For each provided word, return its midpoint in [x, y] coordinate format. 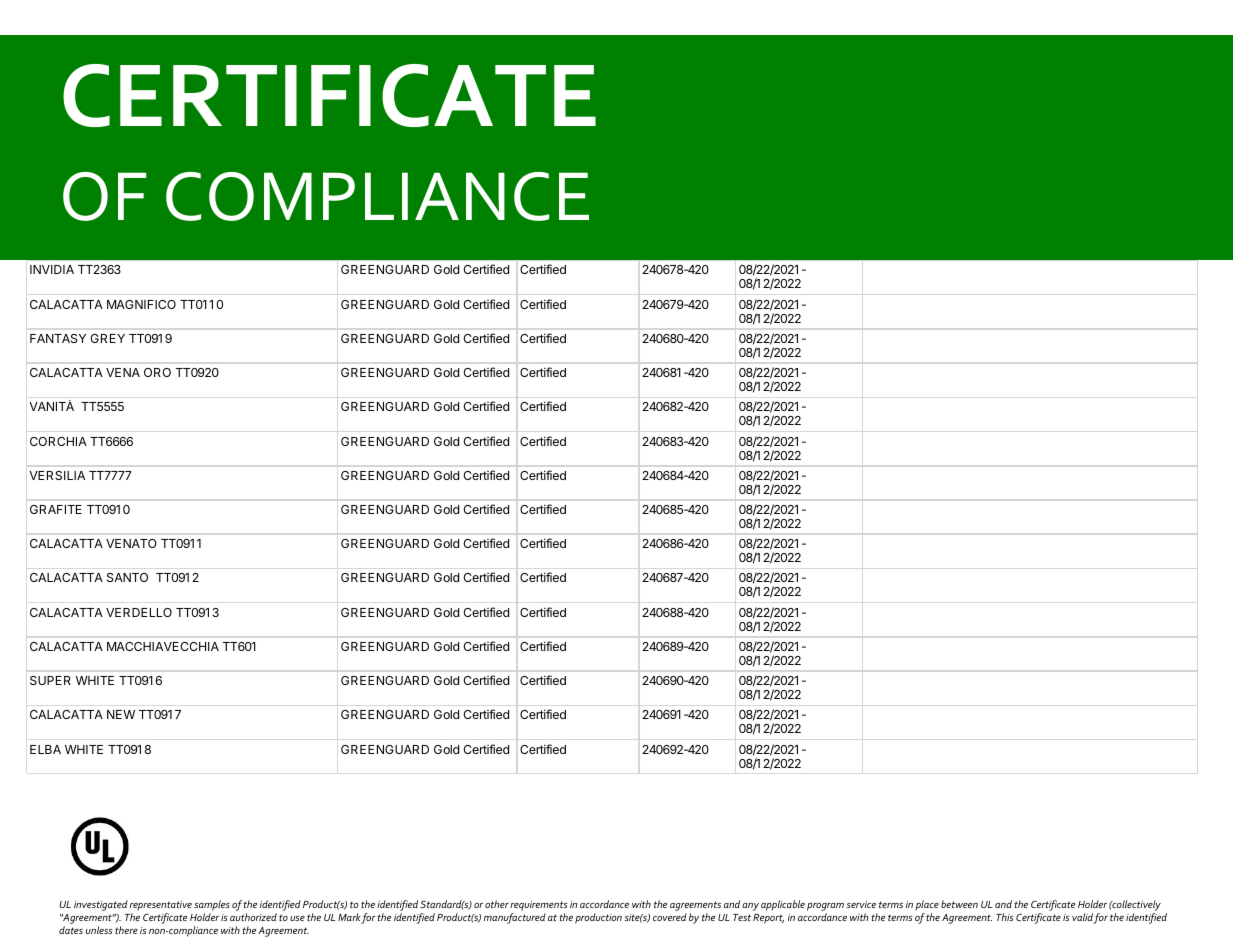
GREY [107, 338]
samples [212, 905]
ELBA [45, 749]
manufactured [515, 918]
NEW [121, 714]
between [959, 904]
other [497, 904]
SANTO [127, 577]
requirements [539, 906]
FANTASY [58, 338]
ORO [157, 372]
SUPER [50, 680]
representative [161, 906]
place [927, 905]
